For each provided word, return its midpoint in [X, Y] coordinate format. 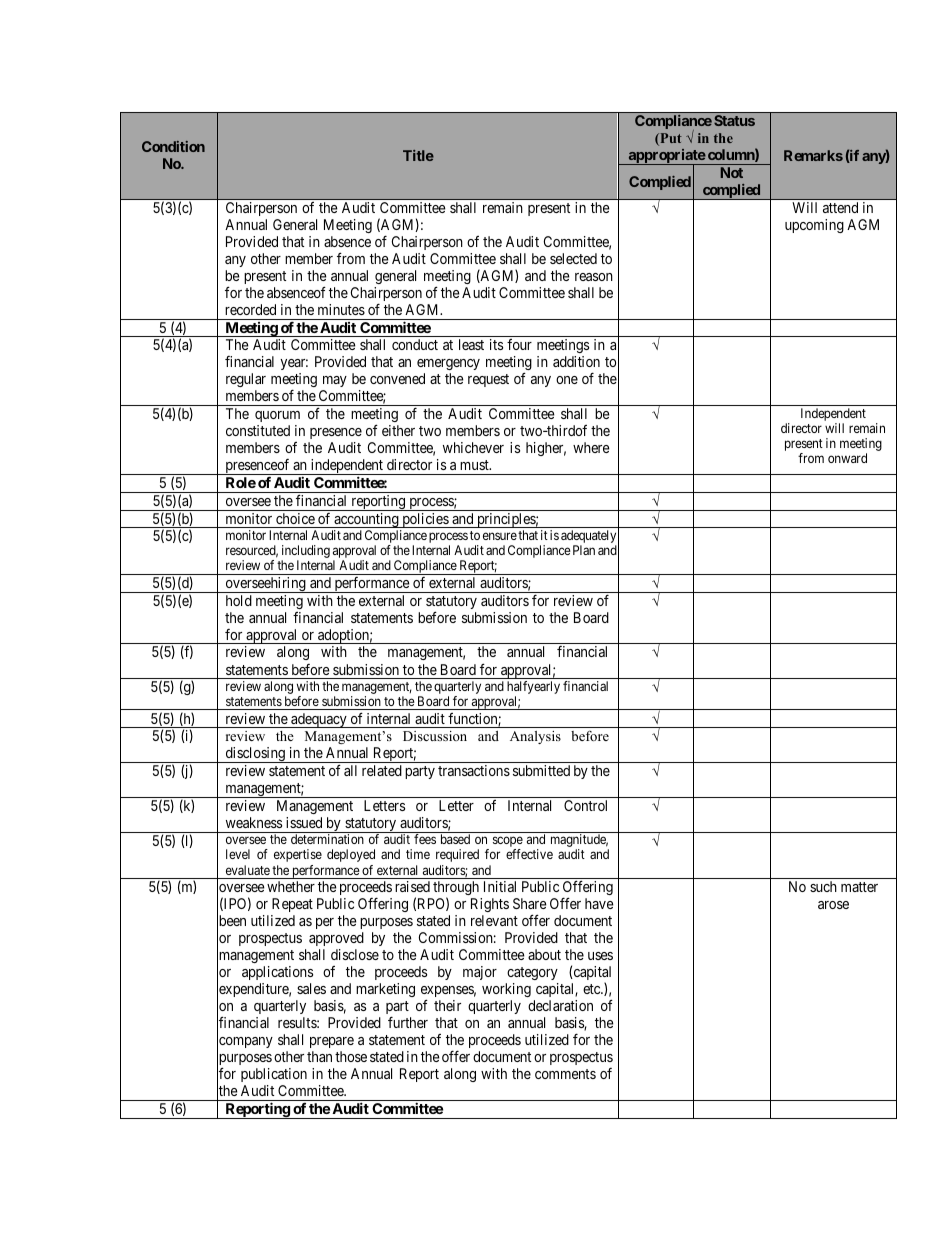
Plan [584, 550]
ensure [500, 536]
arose [833, 905]
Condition [173, 146]
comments [565, 1074]
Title [418, 155]
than [319, 1056]
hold [239, 600]
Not [732, 172]
